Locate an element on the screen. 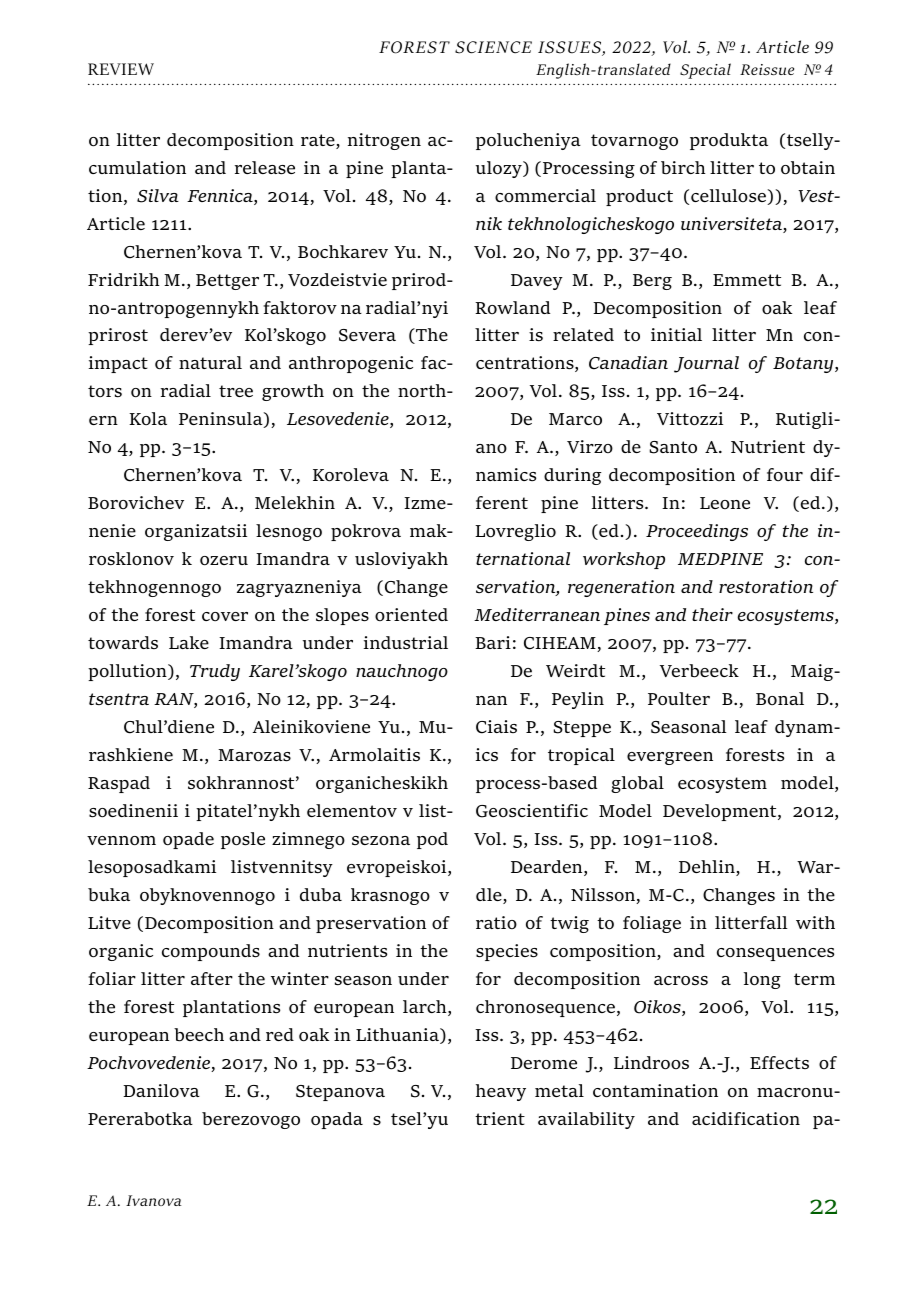 The image size is (924, 1308). Trudy is located at coordinates (215, 672).
